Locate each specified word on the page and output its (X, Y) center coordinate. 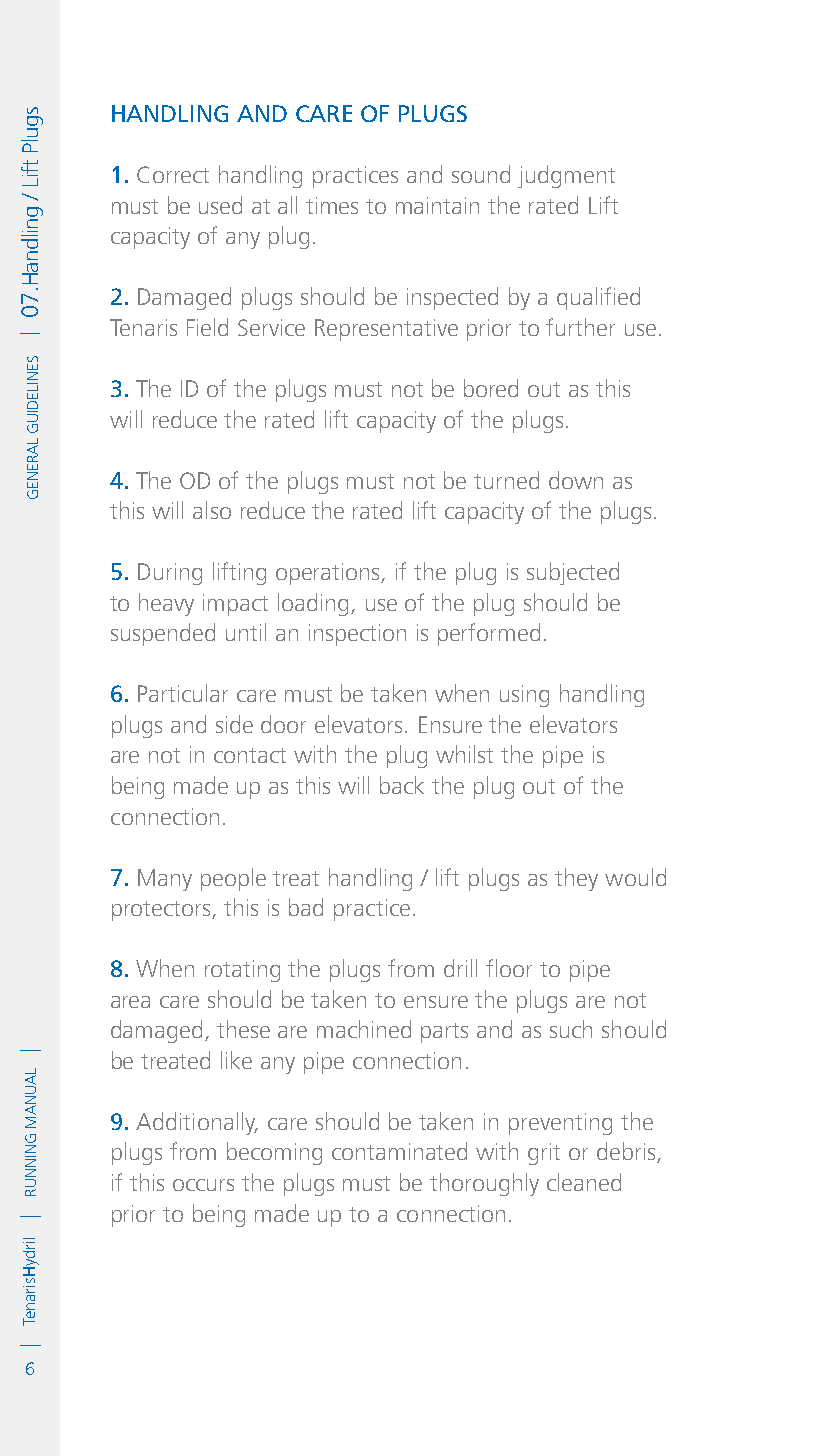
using (524, 696)
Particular (183, 693)
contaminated (399, 1151)
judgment (566, 176)
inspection (357, 635)
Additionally (197, 1123)
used (220, 205)
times (332, 205)
